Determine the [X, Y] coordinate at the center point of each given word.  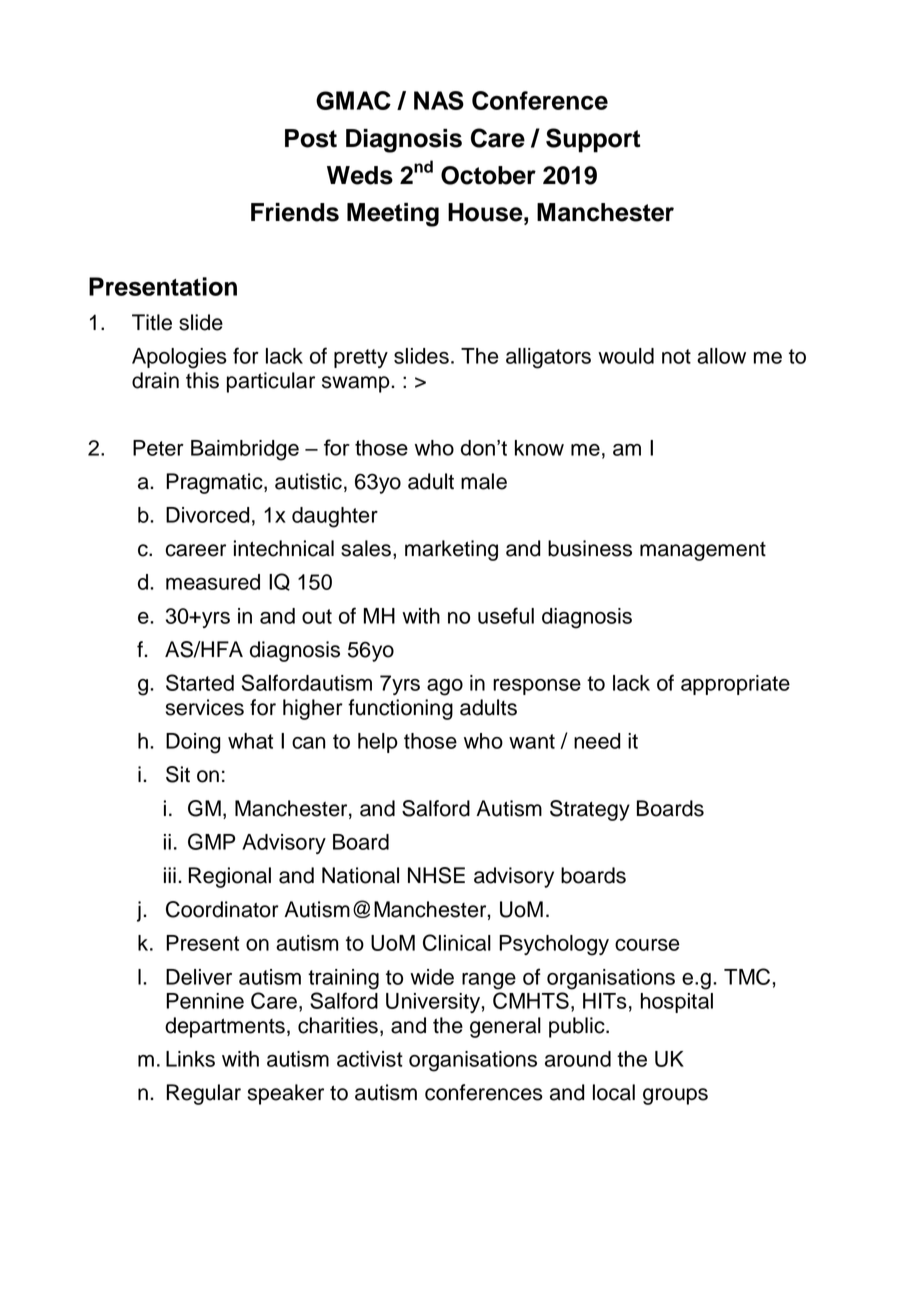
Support [593, 140]
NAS [439, 100]
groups [675, 1096]
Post [311, 138]
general [505, 1027]
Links [190, 1059]
